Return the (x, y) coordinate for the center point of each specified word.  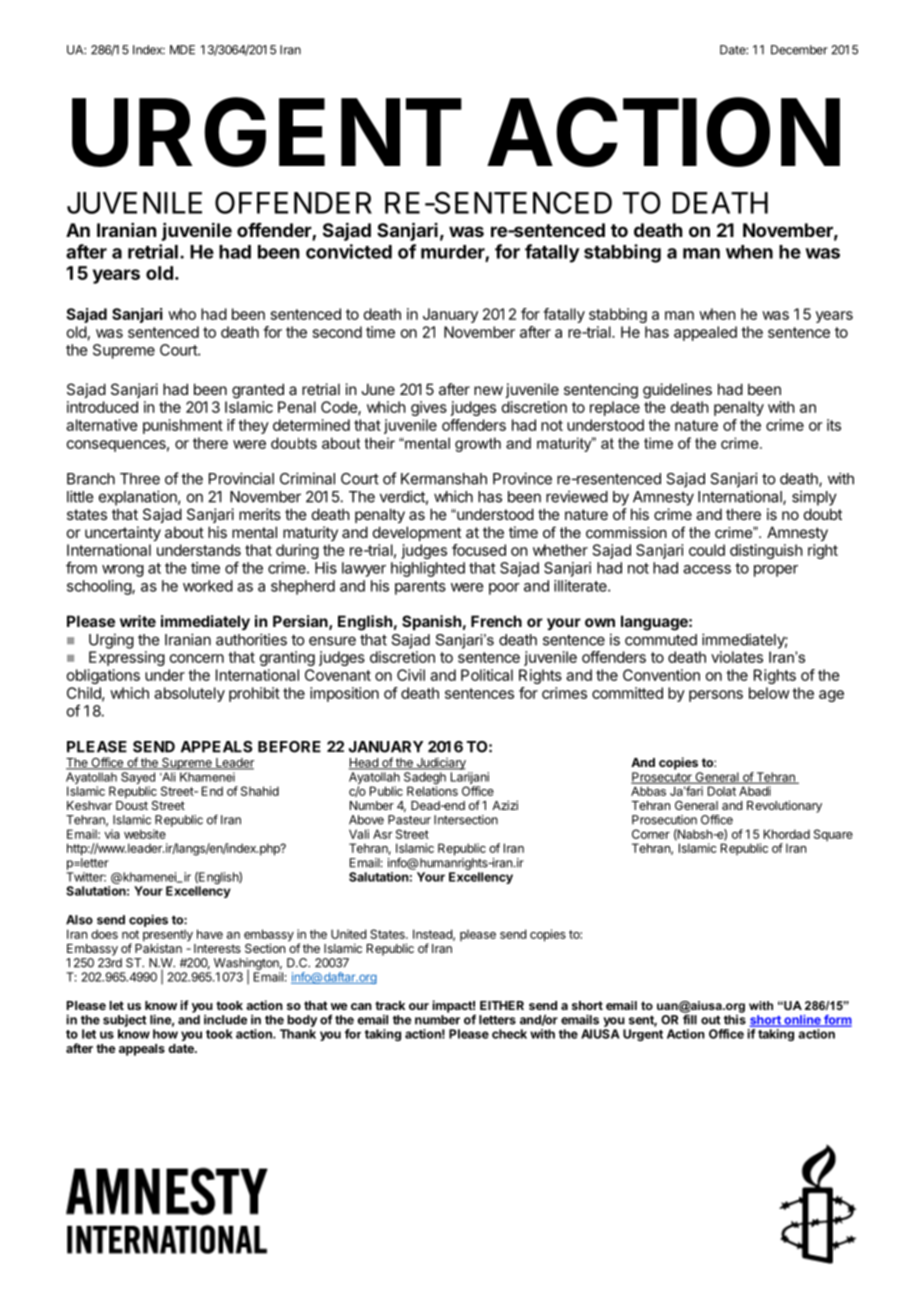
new (488, 390)
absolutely (189, 694)
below (769, 693)
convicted (349, 251)
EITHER (502, 1005)
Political (487, 675)
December (799, 50)
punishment (183, 426)
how (165, 1034)
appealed (705, 333)
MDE (182, 50)
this (735, 1020)
